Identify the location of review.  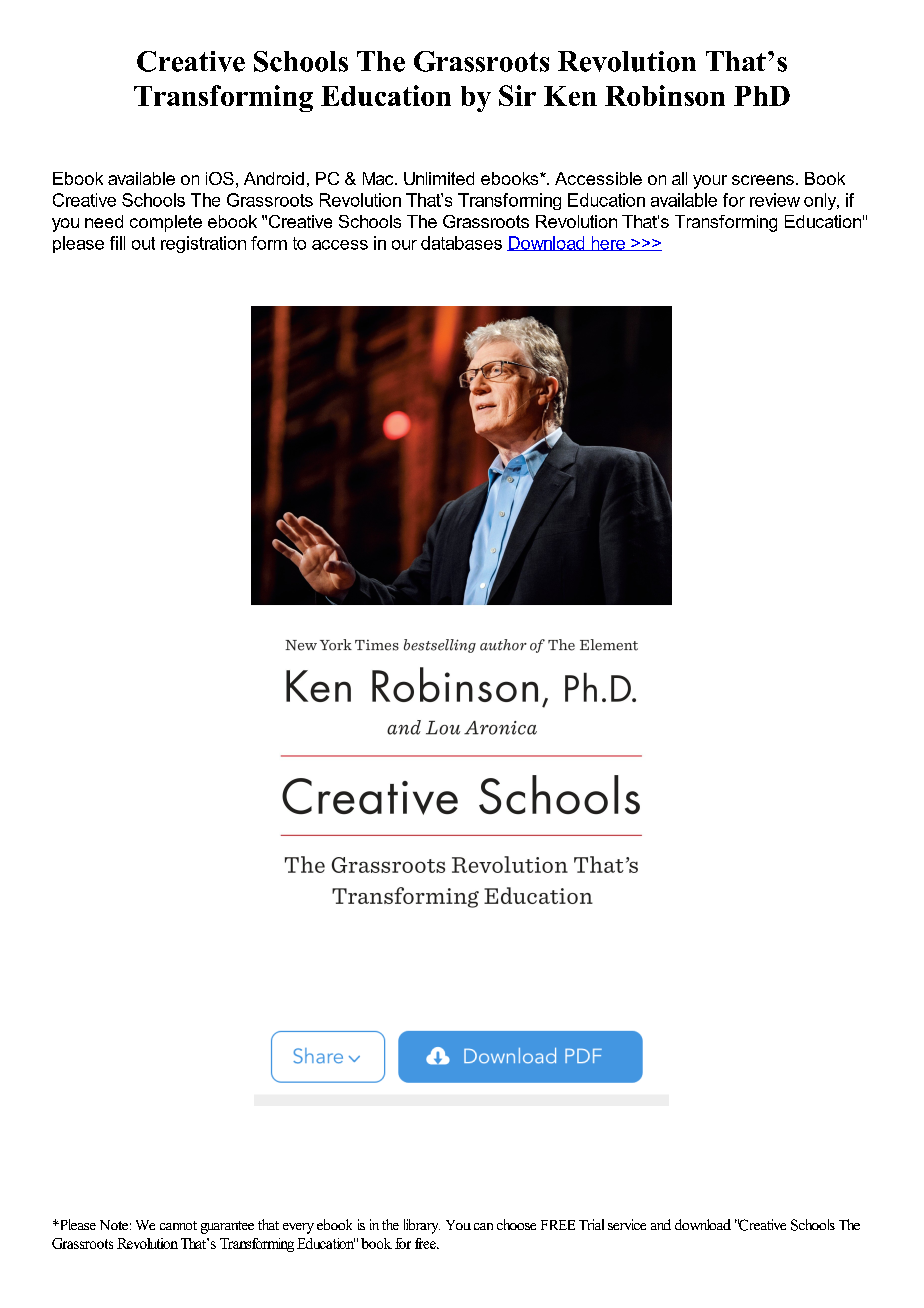
(775, 200).
